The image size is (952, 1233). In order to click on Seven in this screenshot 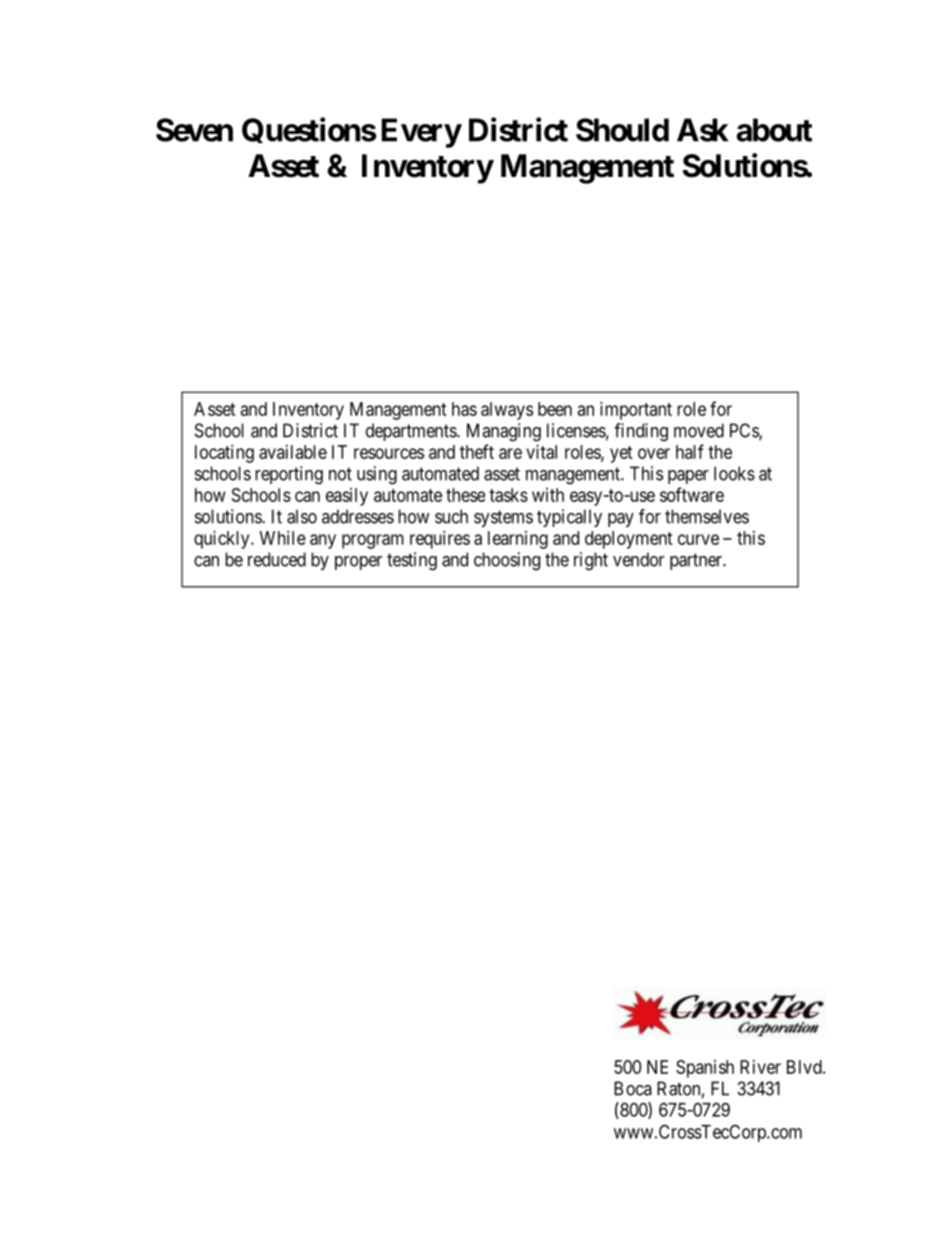, I will do `click(194, 130)`.
